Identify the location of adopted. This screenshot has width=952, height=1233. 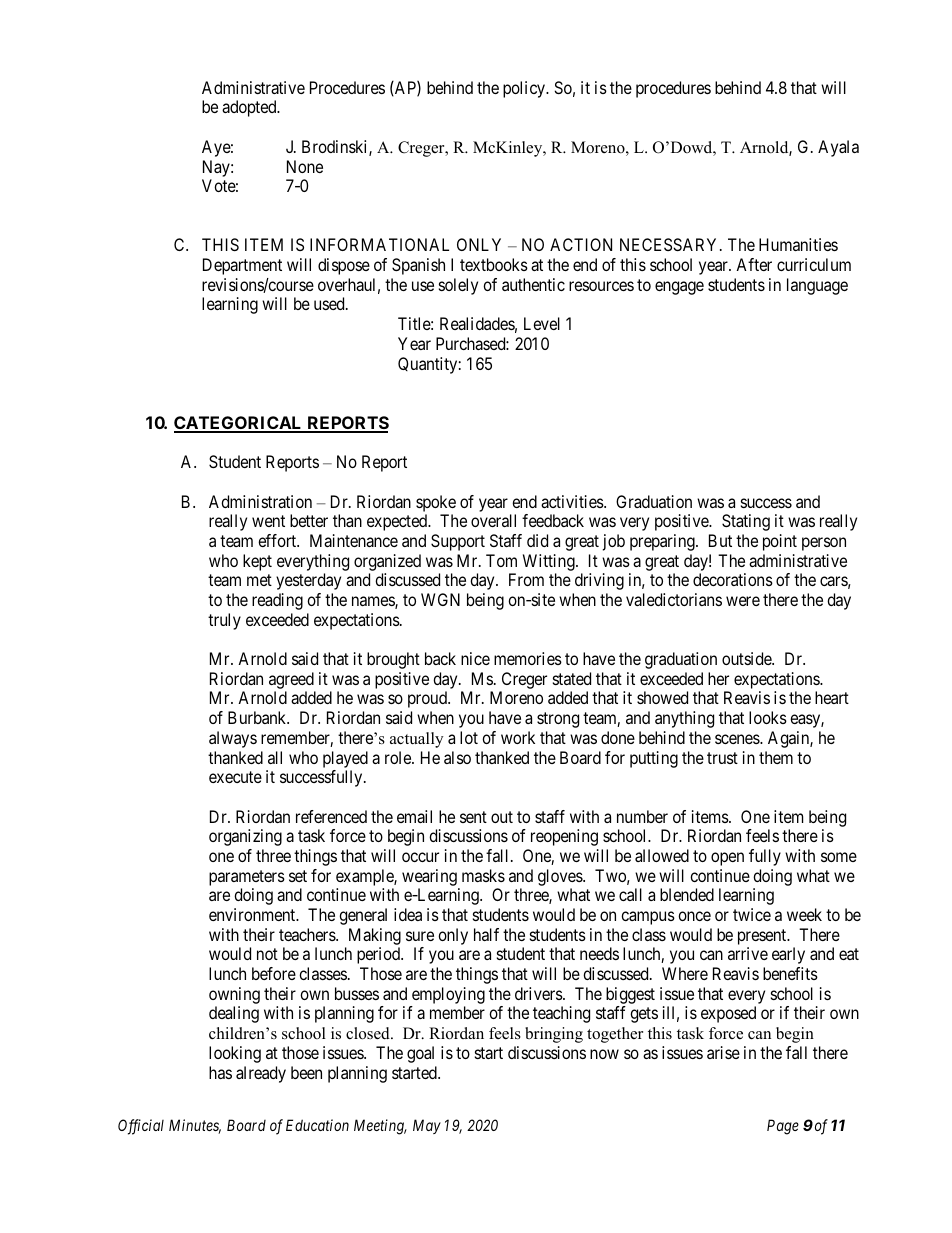
(250, 108).
